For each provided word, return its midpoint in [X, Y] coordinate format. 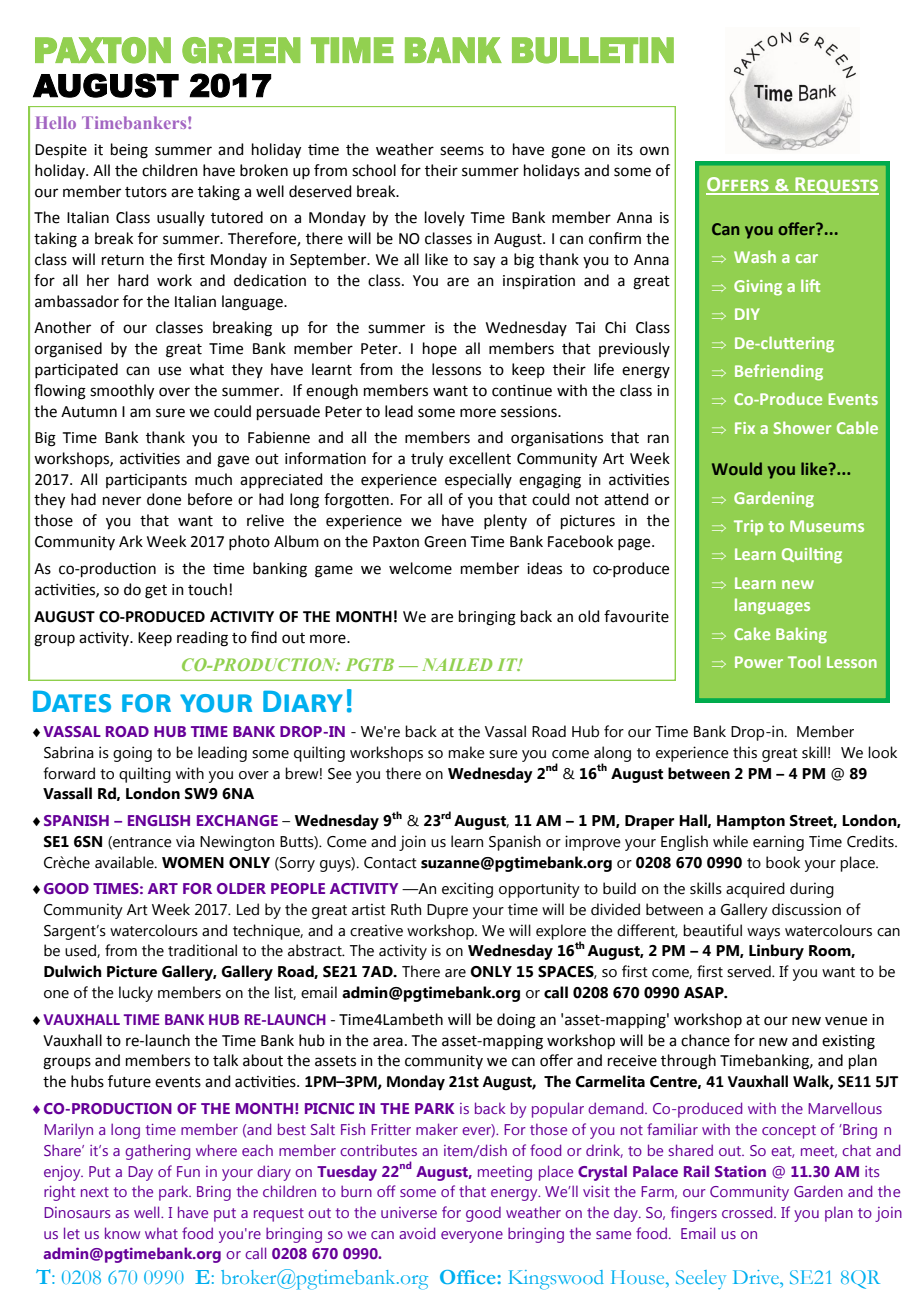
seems [462, 151]
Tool [804, 661]
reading [202, 639]
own [654, 151]
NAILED [457, 664]
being [129, 151]
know [122, 1233]
